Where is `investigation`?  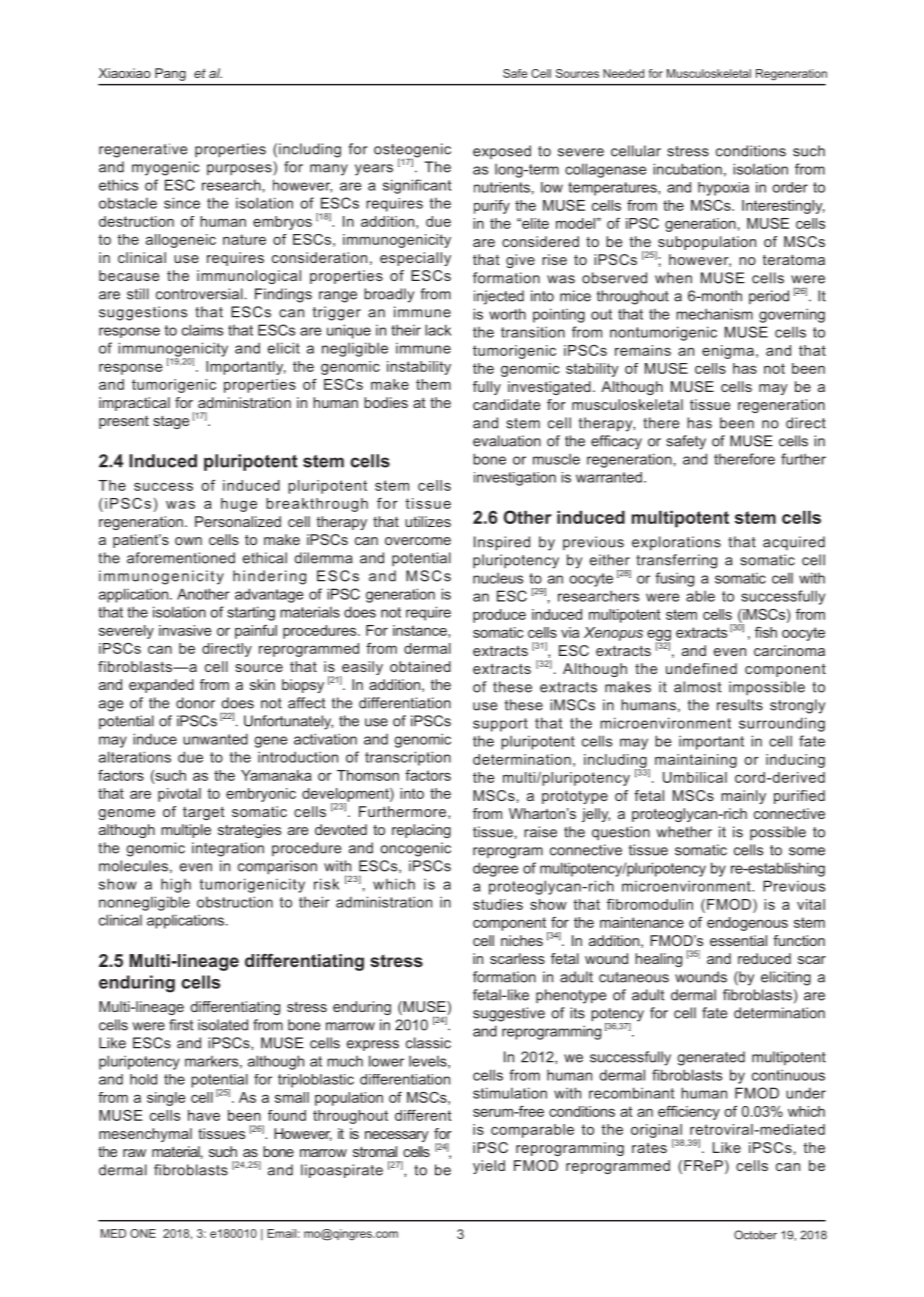 investigation is located at coordinates (515, 479).
